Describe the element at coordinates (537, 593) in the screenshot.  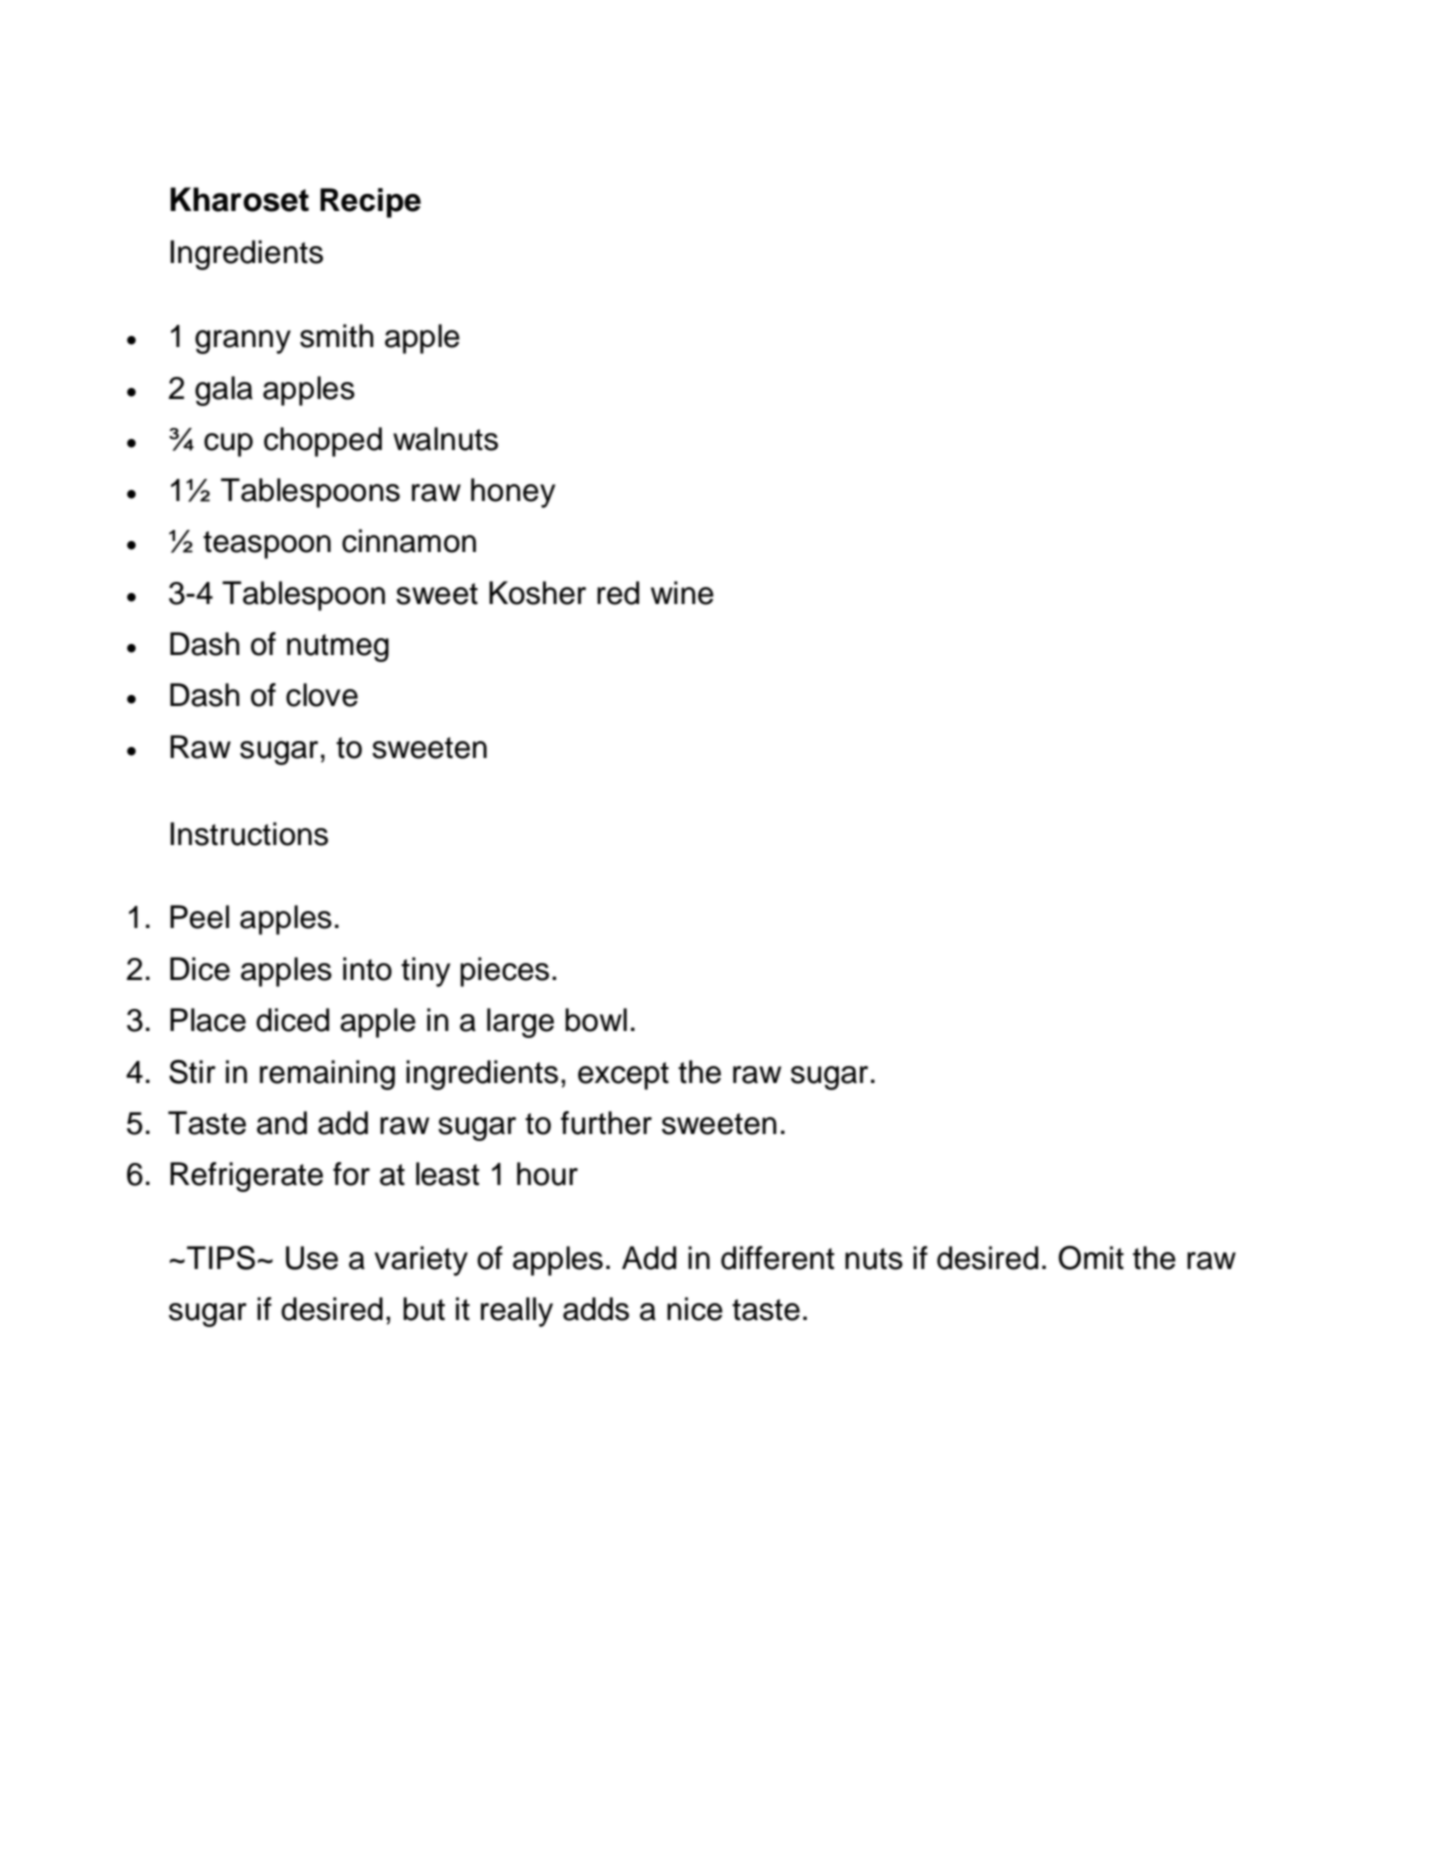
I see `Kosher` at that location.
